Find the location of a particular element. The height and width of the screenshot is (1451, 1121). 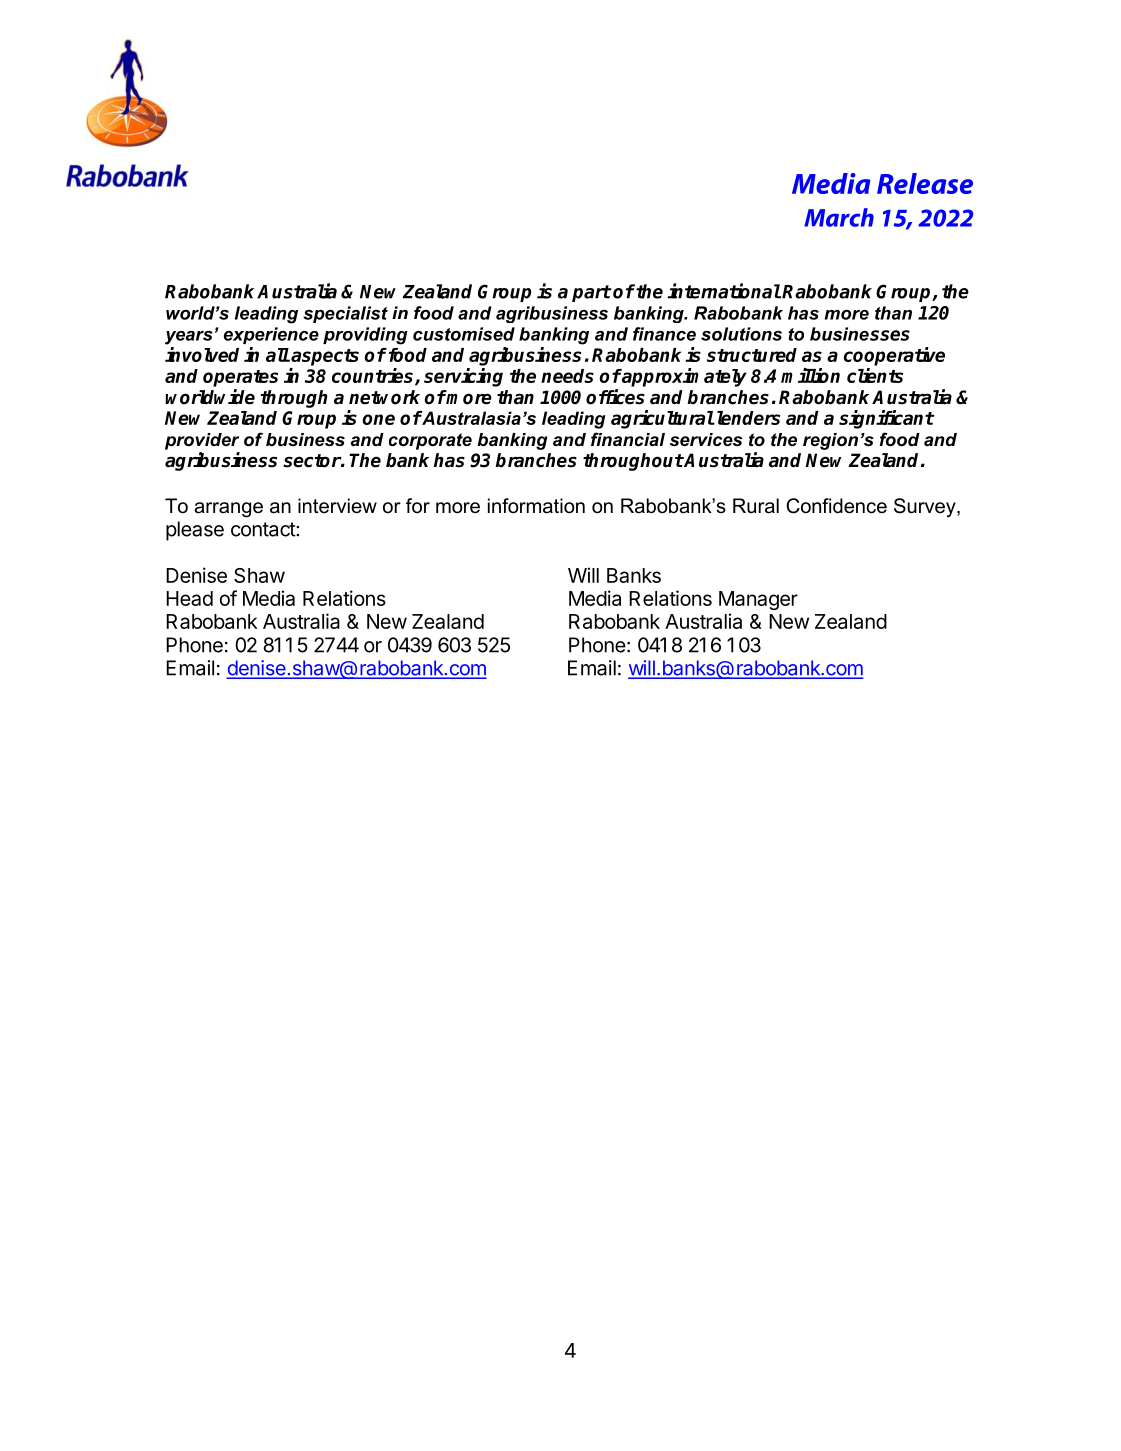

Manager is located at coordinates (758, 600).
